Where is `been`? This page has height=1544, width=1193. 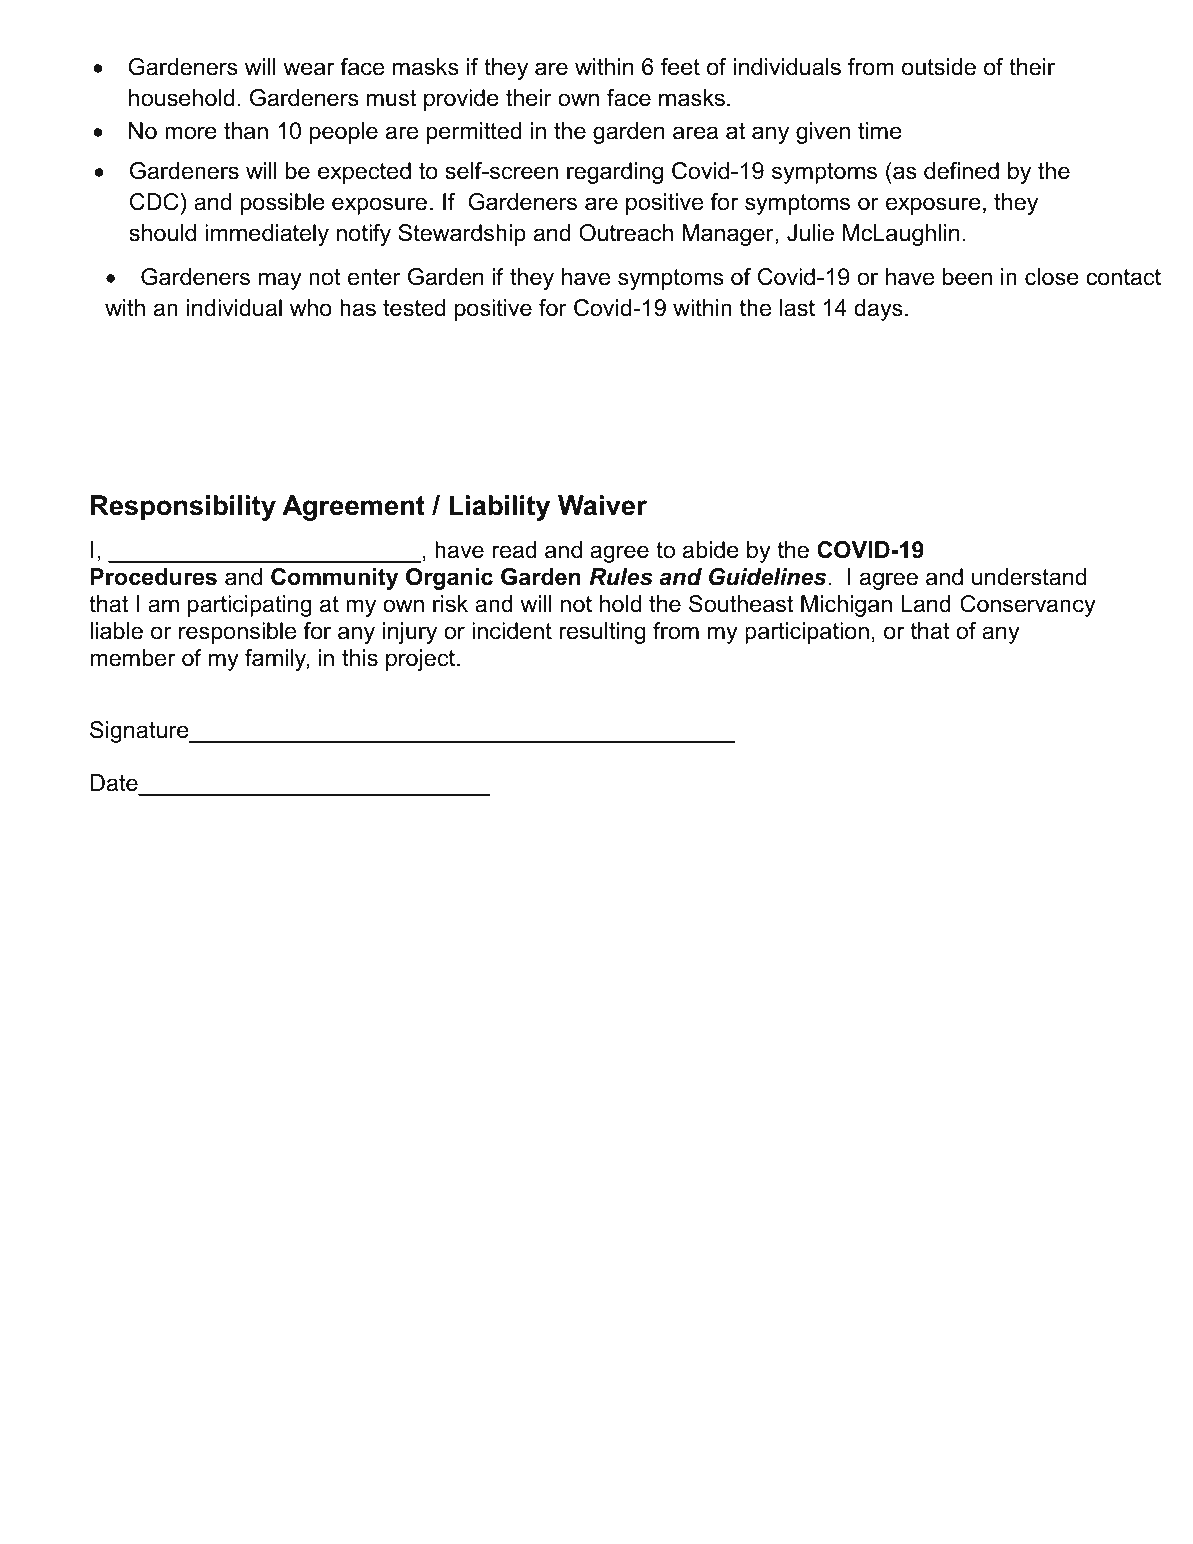 been is located at coordinates (967, 277).
